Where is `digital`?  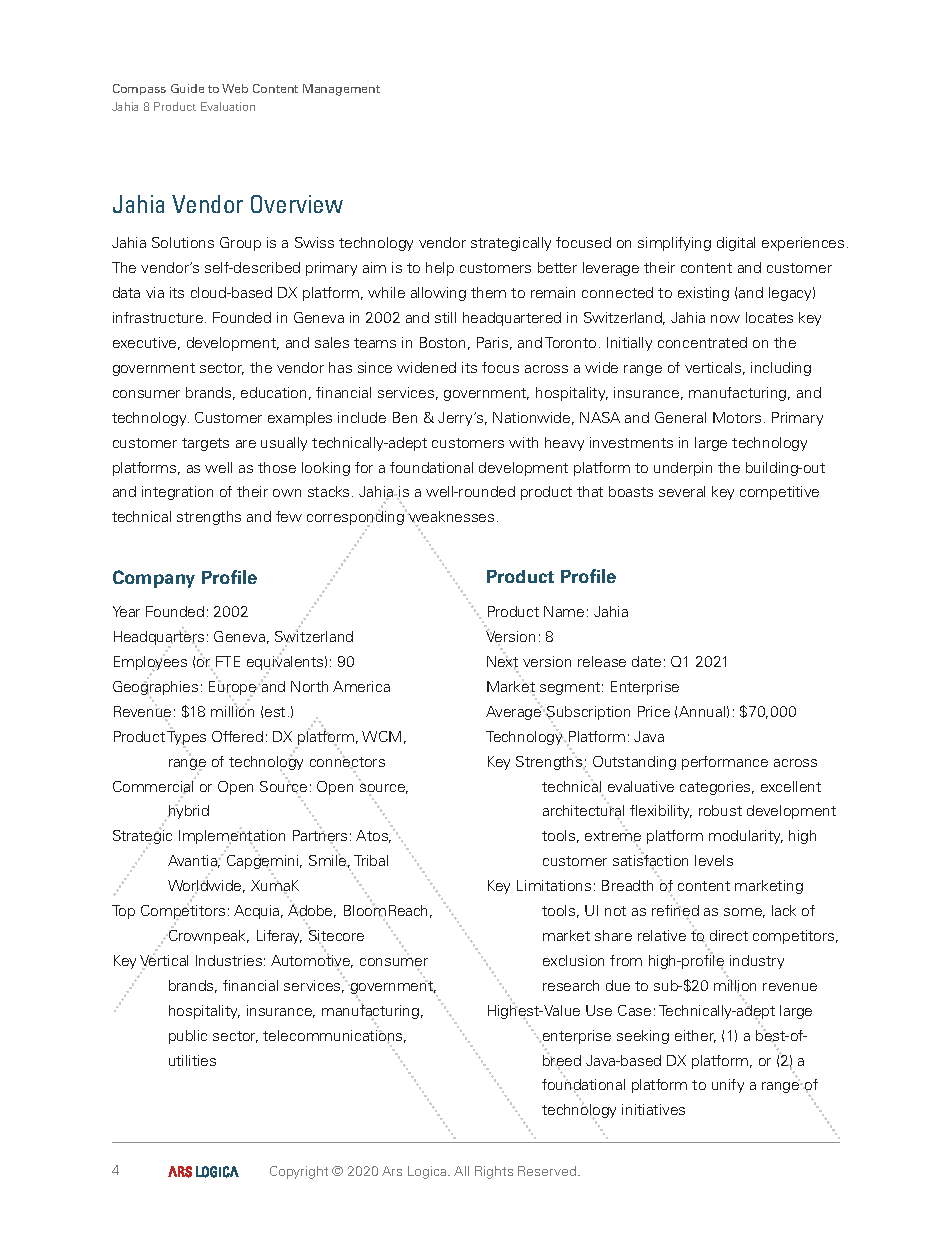
digital is located at coordinates (736, 244).
